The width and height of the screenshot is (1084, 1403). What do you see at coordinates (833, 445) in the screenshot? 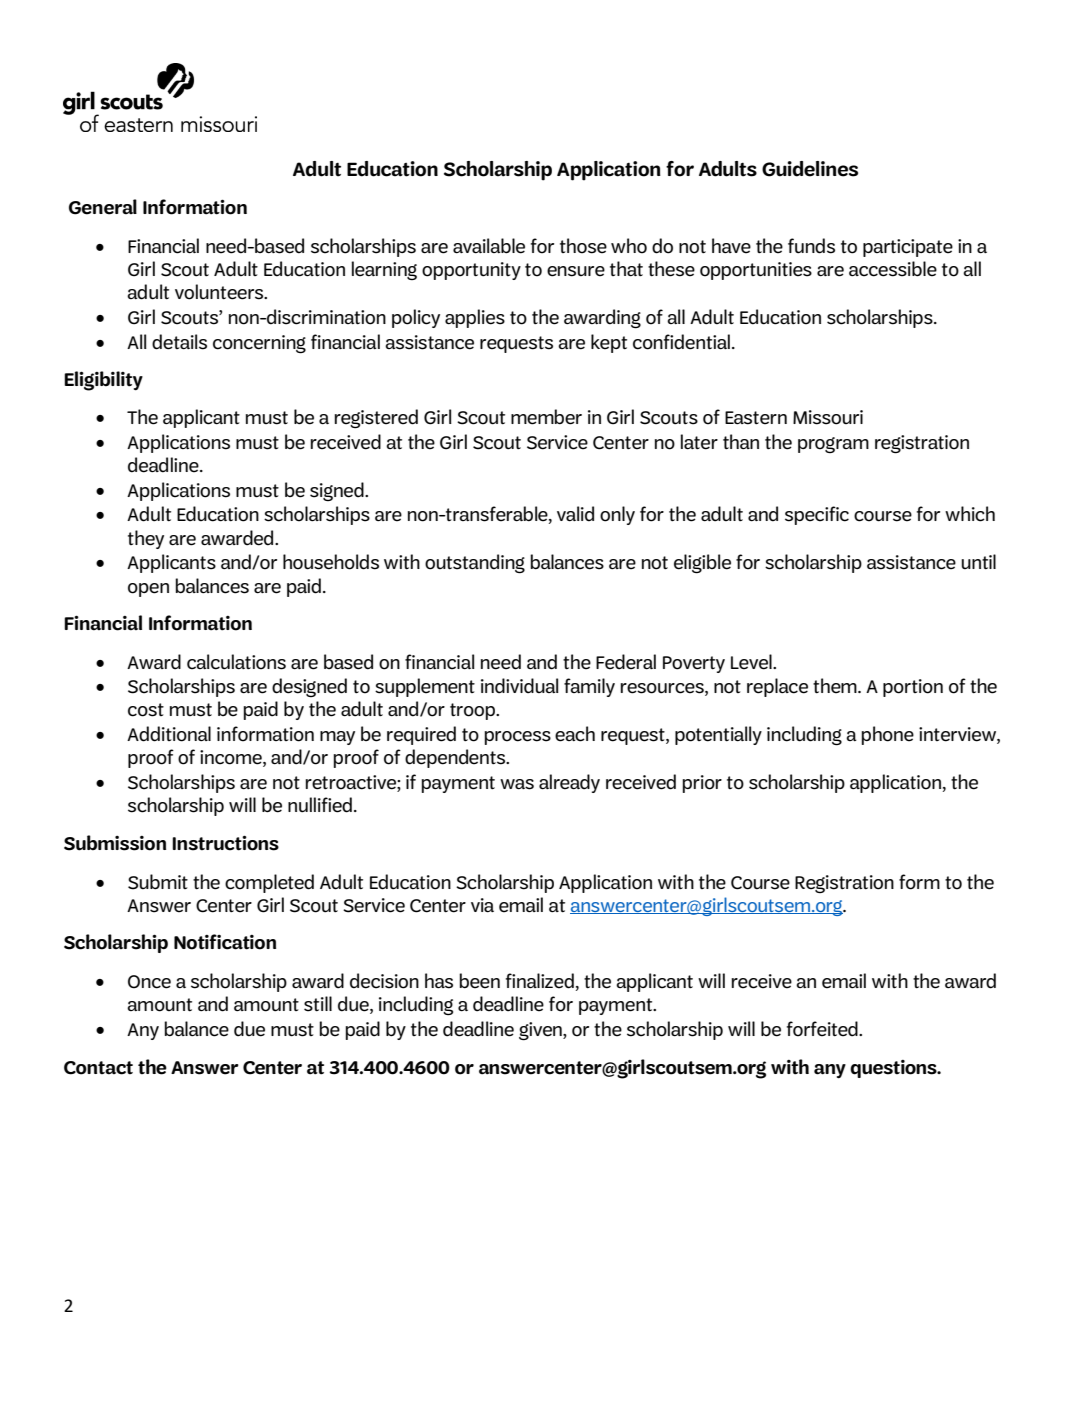
I see `program` at bounding box center [833, 445].
